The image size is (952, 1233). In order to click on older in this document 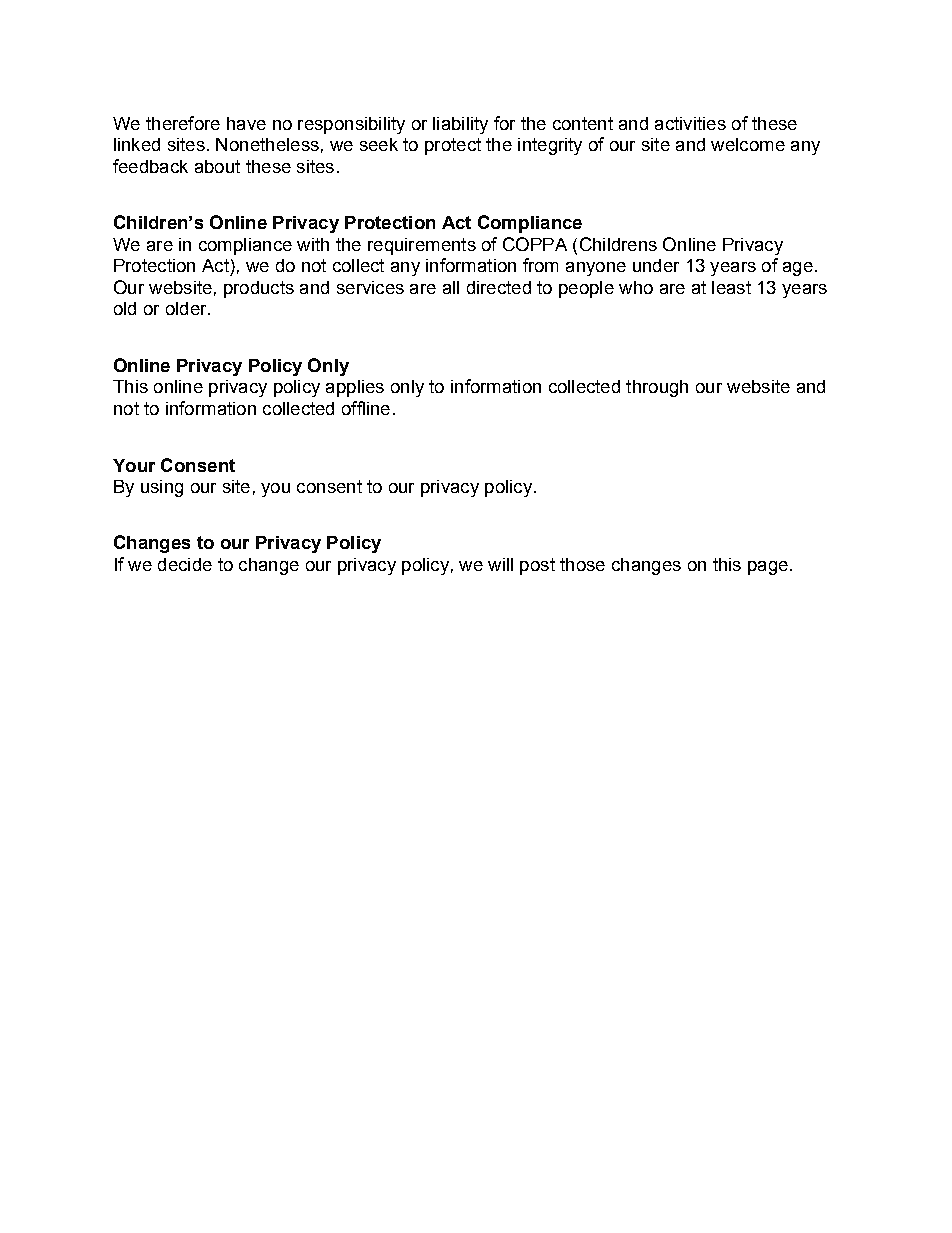, I will do `click(187, 308)`.
